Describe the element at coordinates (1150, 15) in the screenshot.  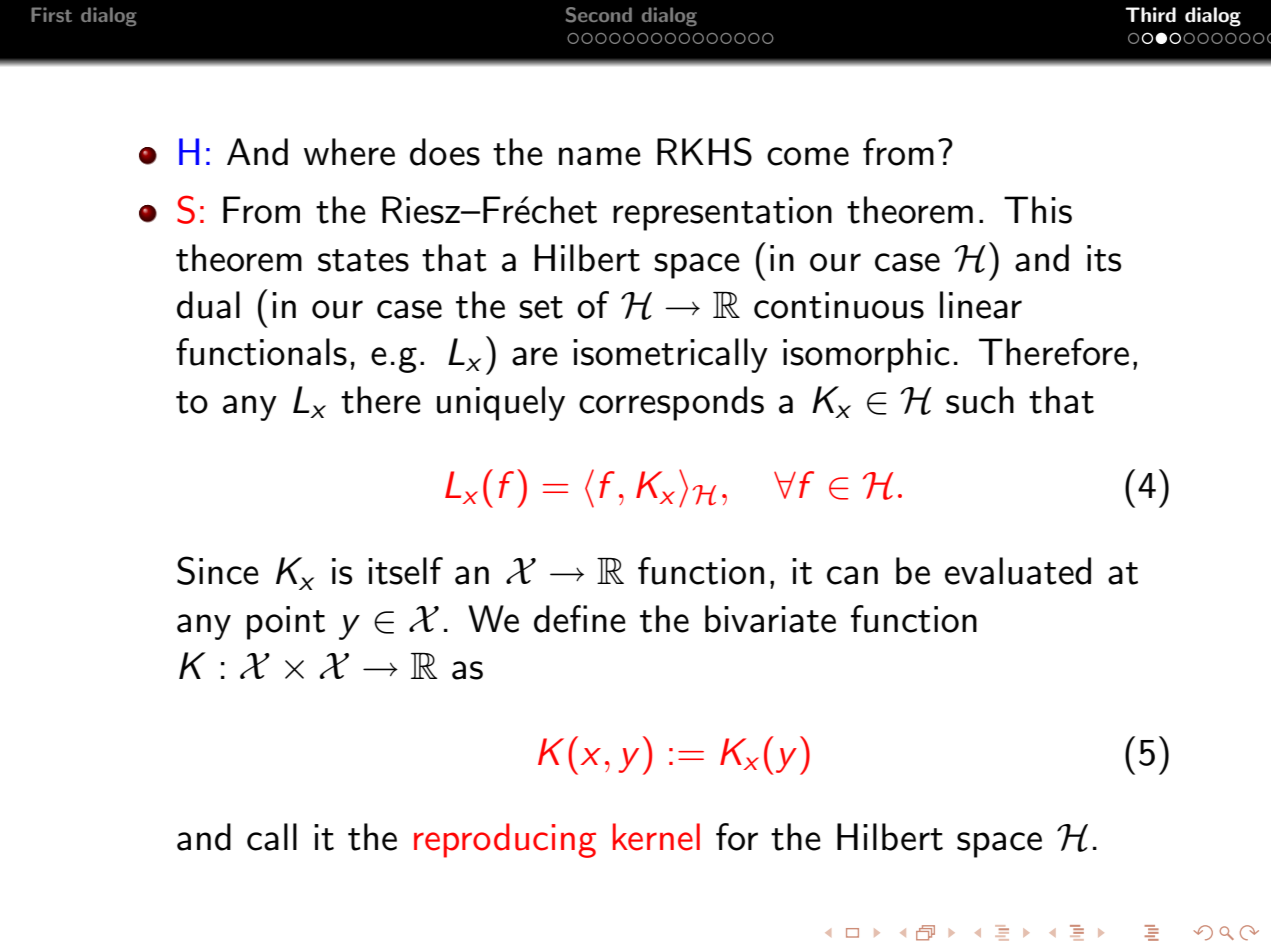
I see `Third` at that location.
